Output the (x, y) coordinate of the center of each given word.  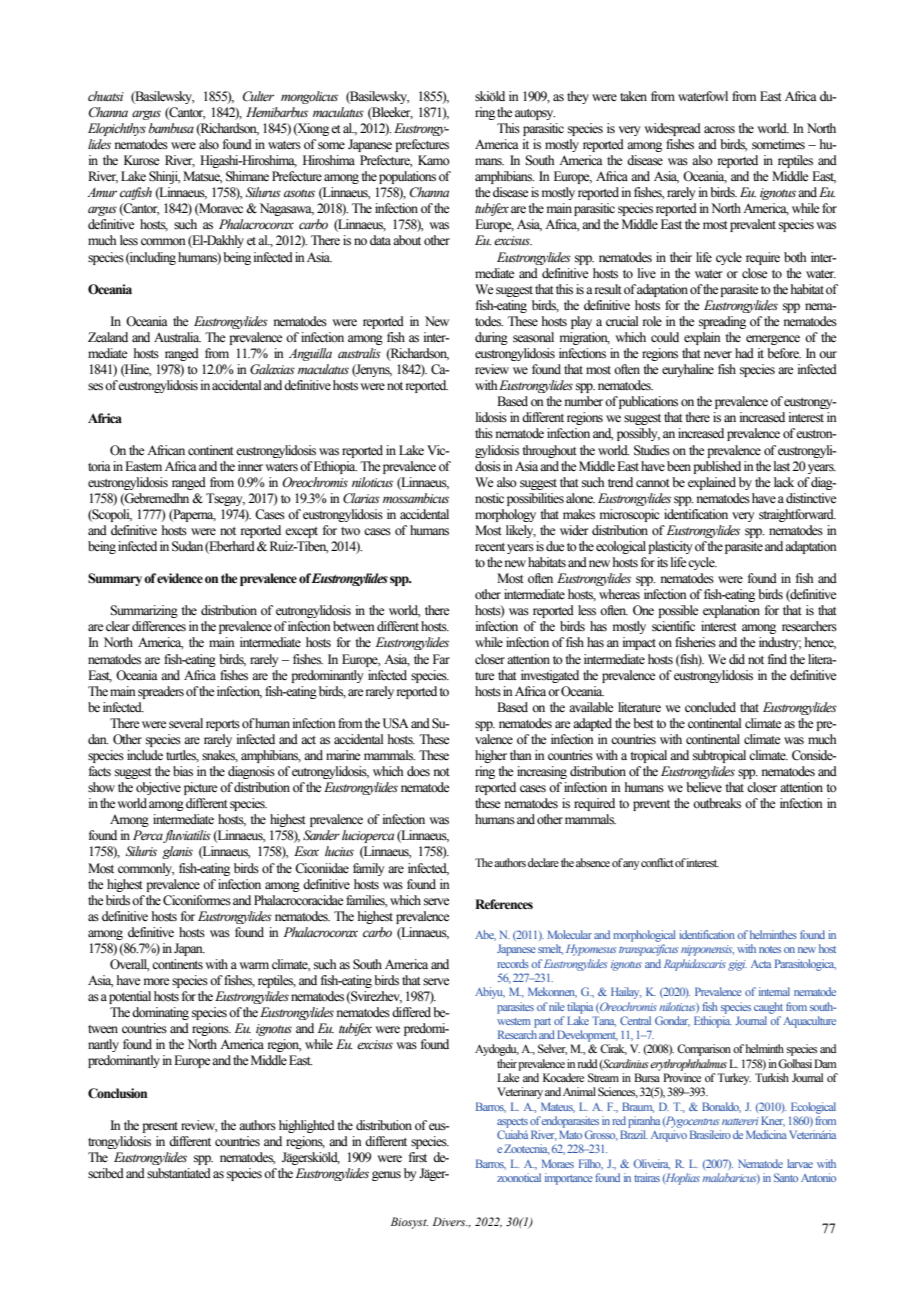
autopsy (535, 114)
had (744, 353)
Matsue (203, 177)
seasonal (533, 337)
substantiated (179, 1173)
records (513, 963)
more (156, 981)
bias (183, 771)
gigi (737, 965)
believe (704, 787)
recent (490, 547)
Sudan (187, 546)
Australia (177, 337)
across (719, 130)
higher (491, 756)
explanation (731, 611)
